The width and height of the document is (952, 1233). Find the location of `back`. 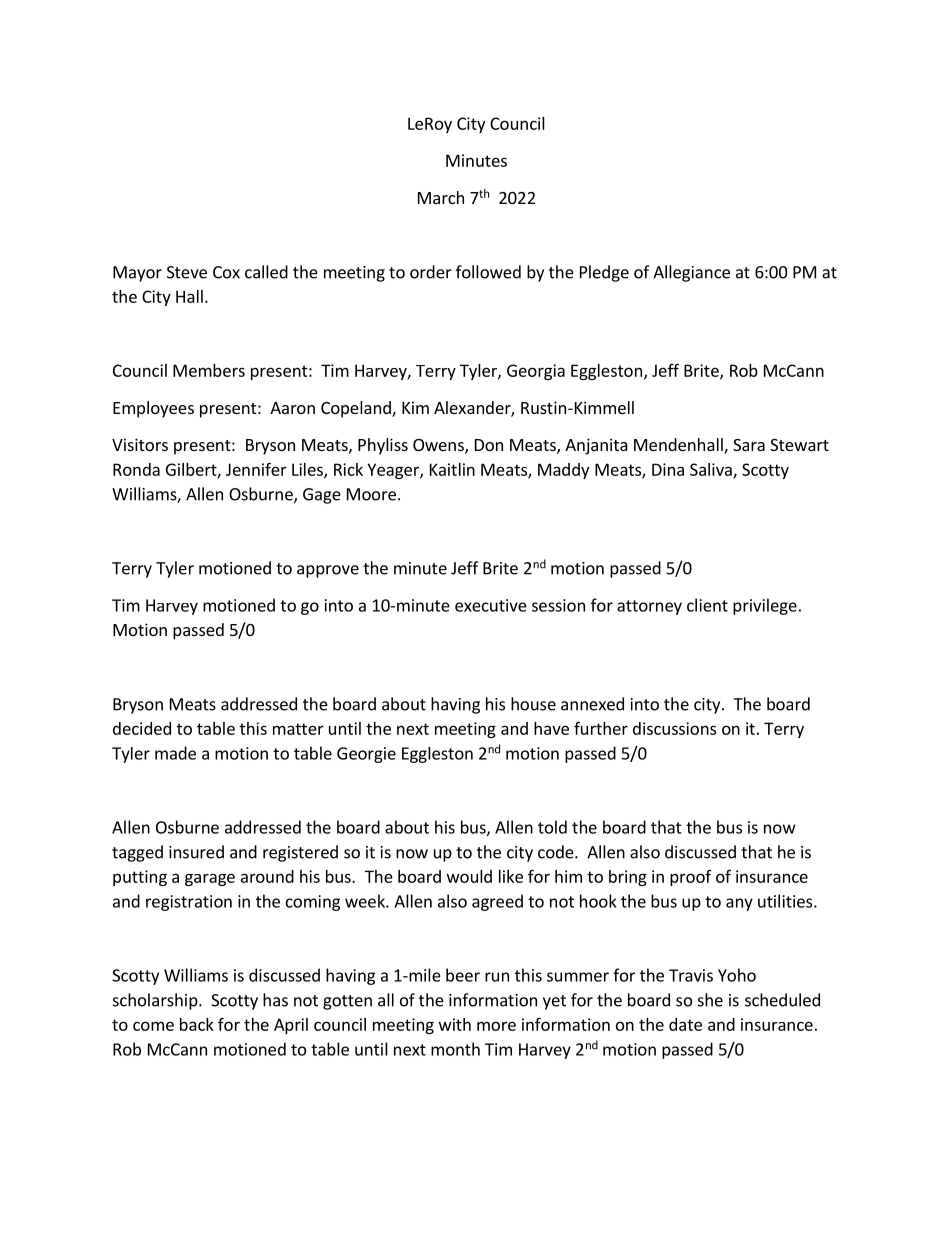

back is located at coordinates (197, 1024).
